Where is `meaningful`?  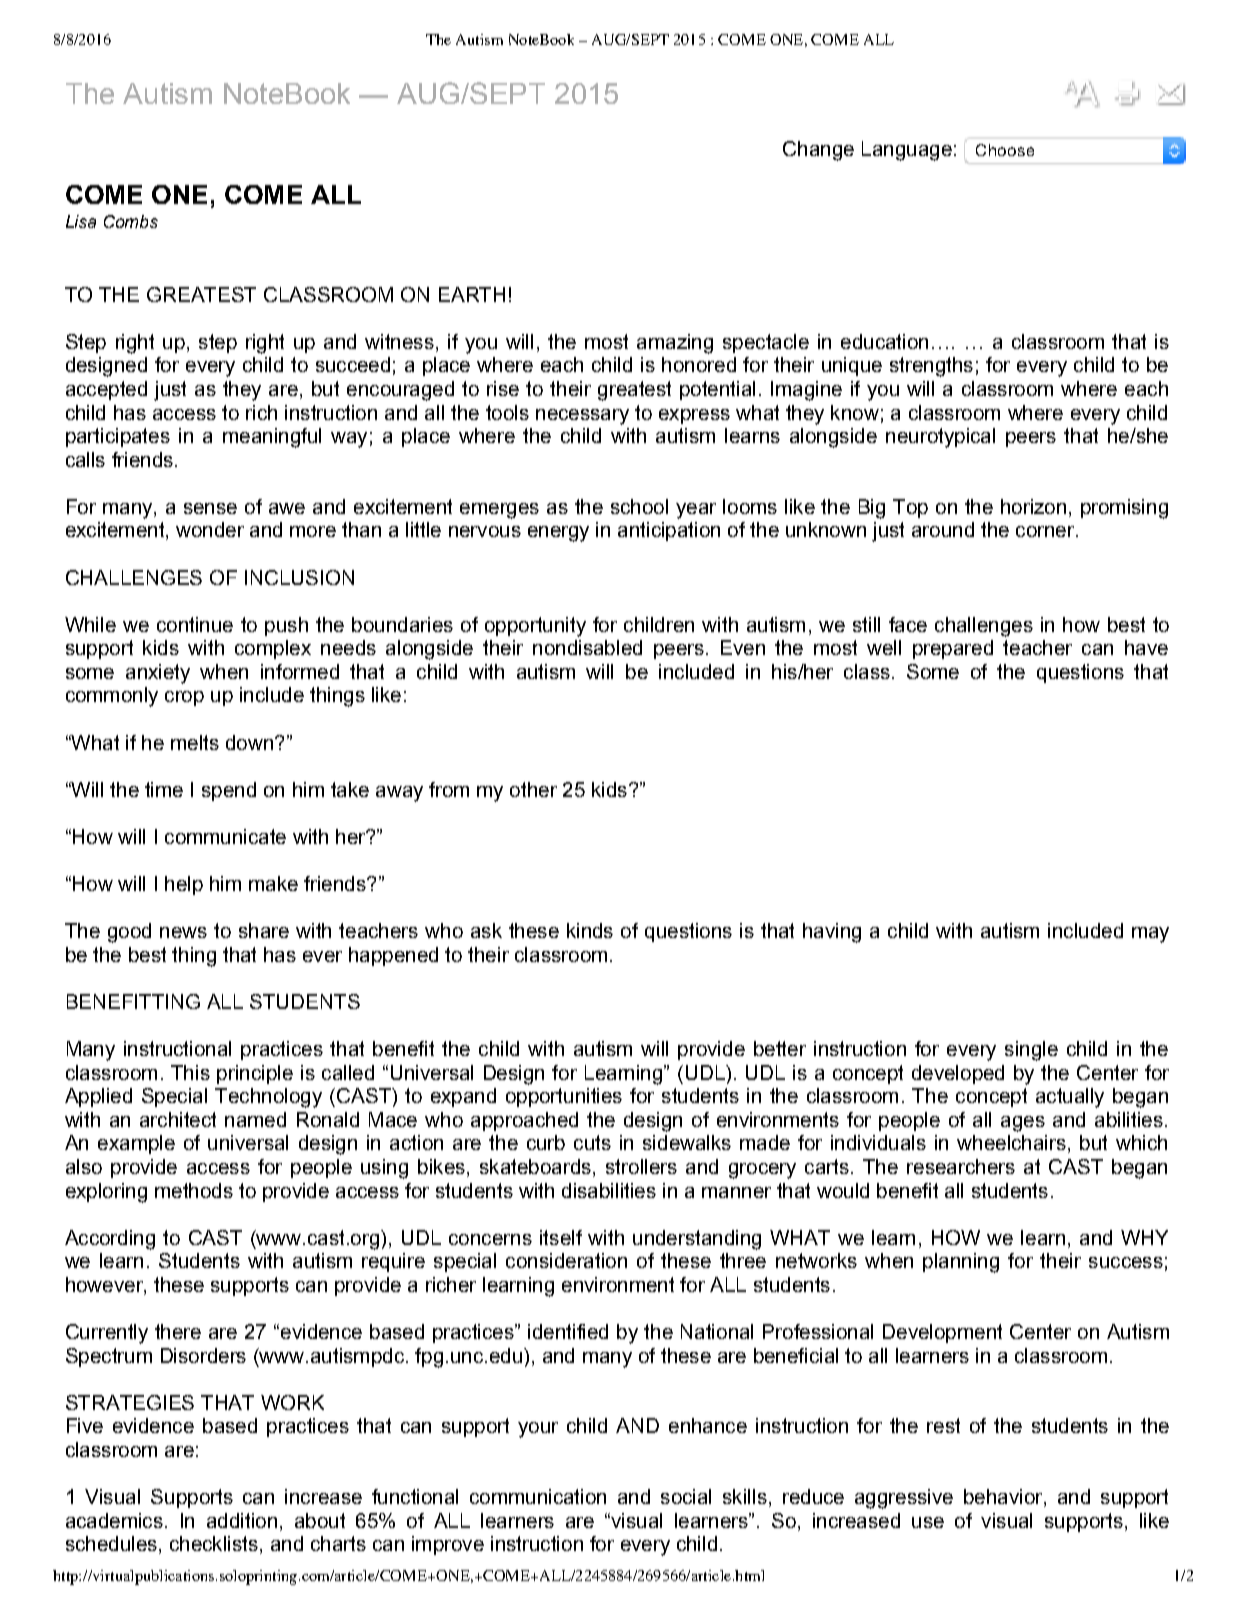
meaningful is located at coordinates (272, 438).
